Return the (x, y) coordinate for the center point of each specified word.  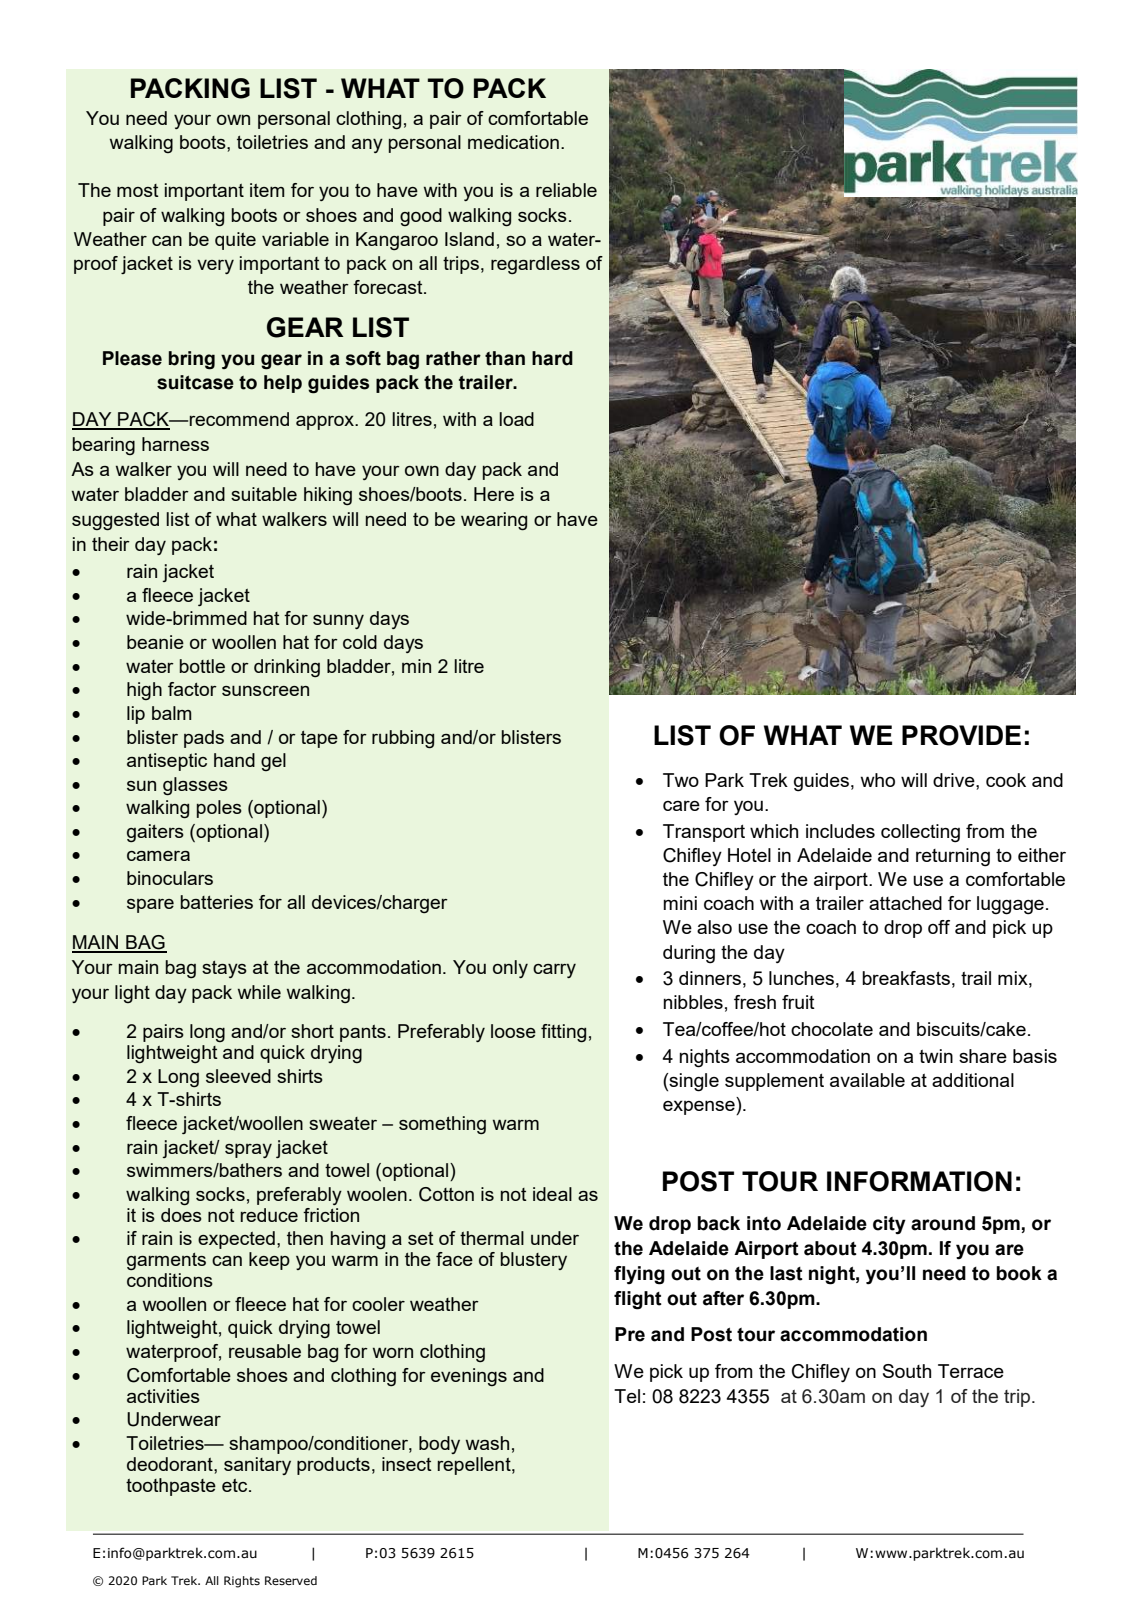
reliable (566, 190)
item (267, 190)
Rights (242, 1582)
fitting (563, 1033)
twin (936, 1056)
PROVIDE (961, 735)
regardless (535, 265)
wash (487, 1443)
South (907, 1371)
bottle (202, 666)
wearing (494, 521)
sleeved (238, 1076)
